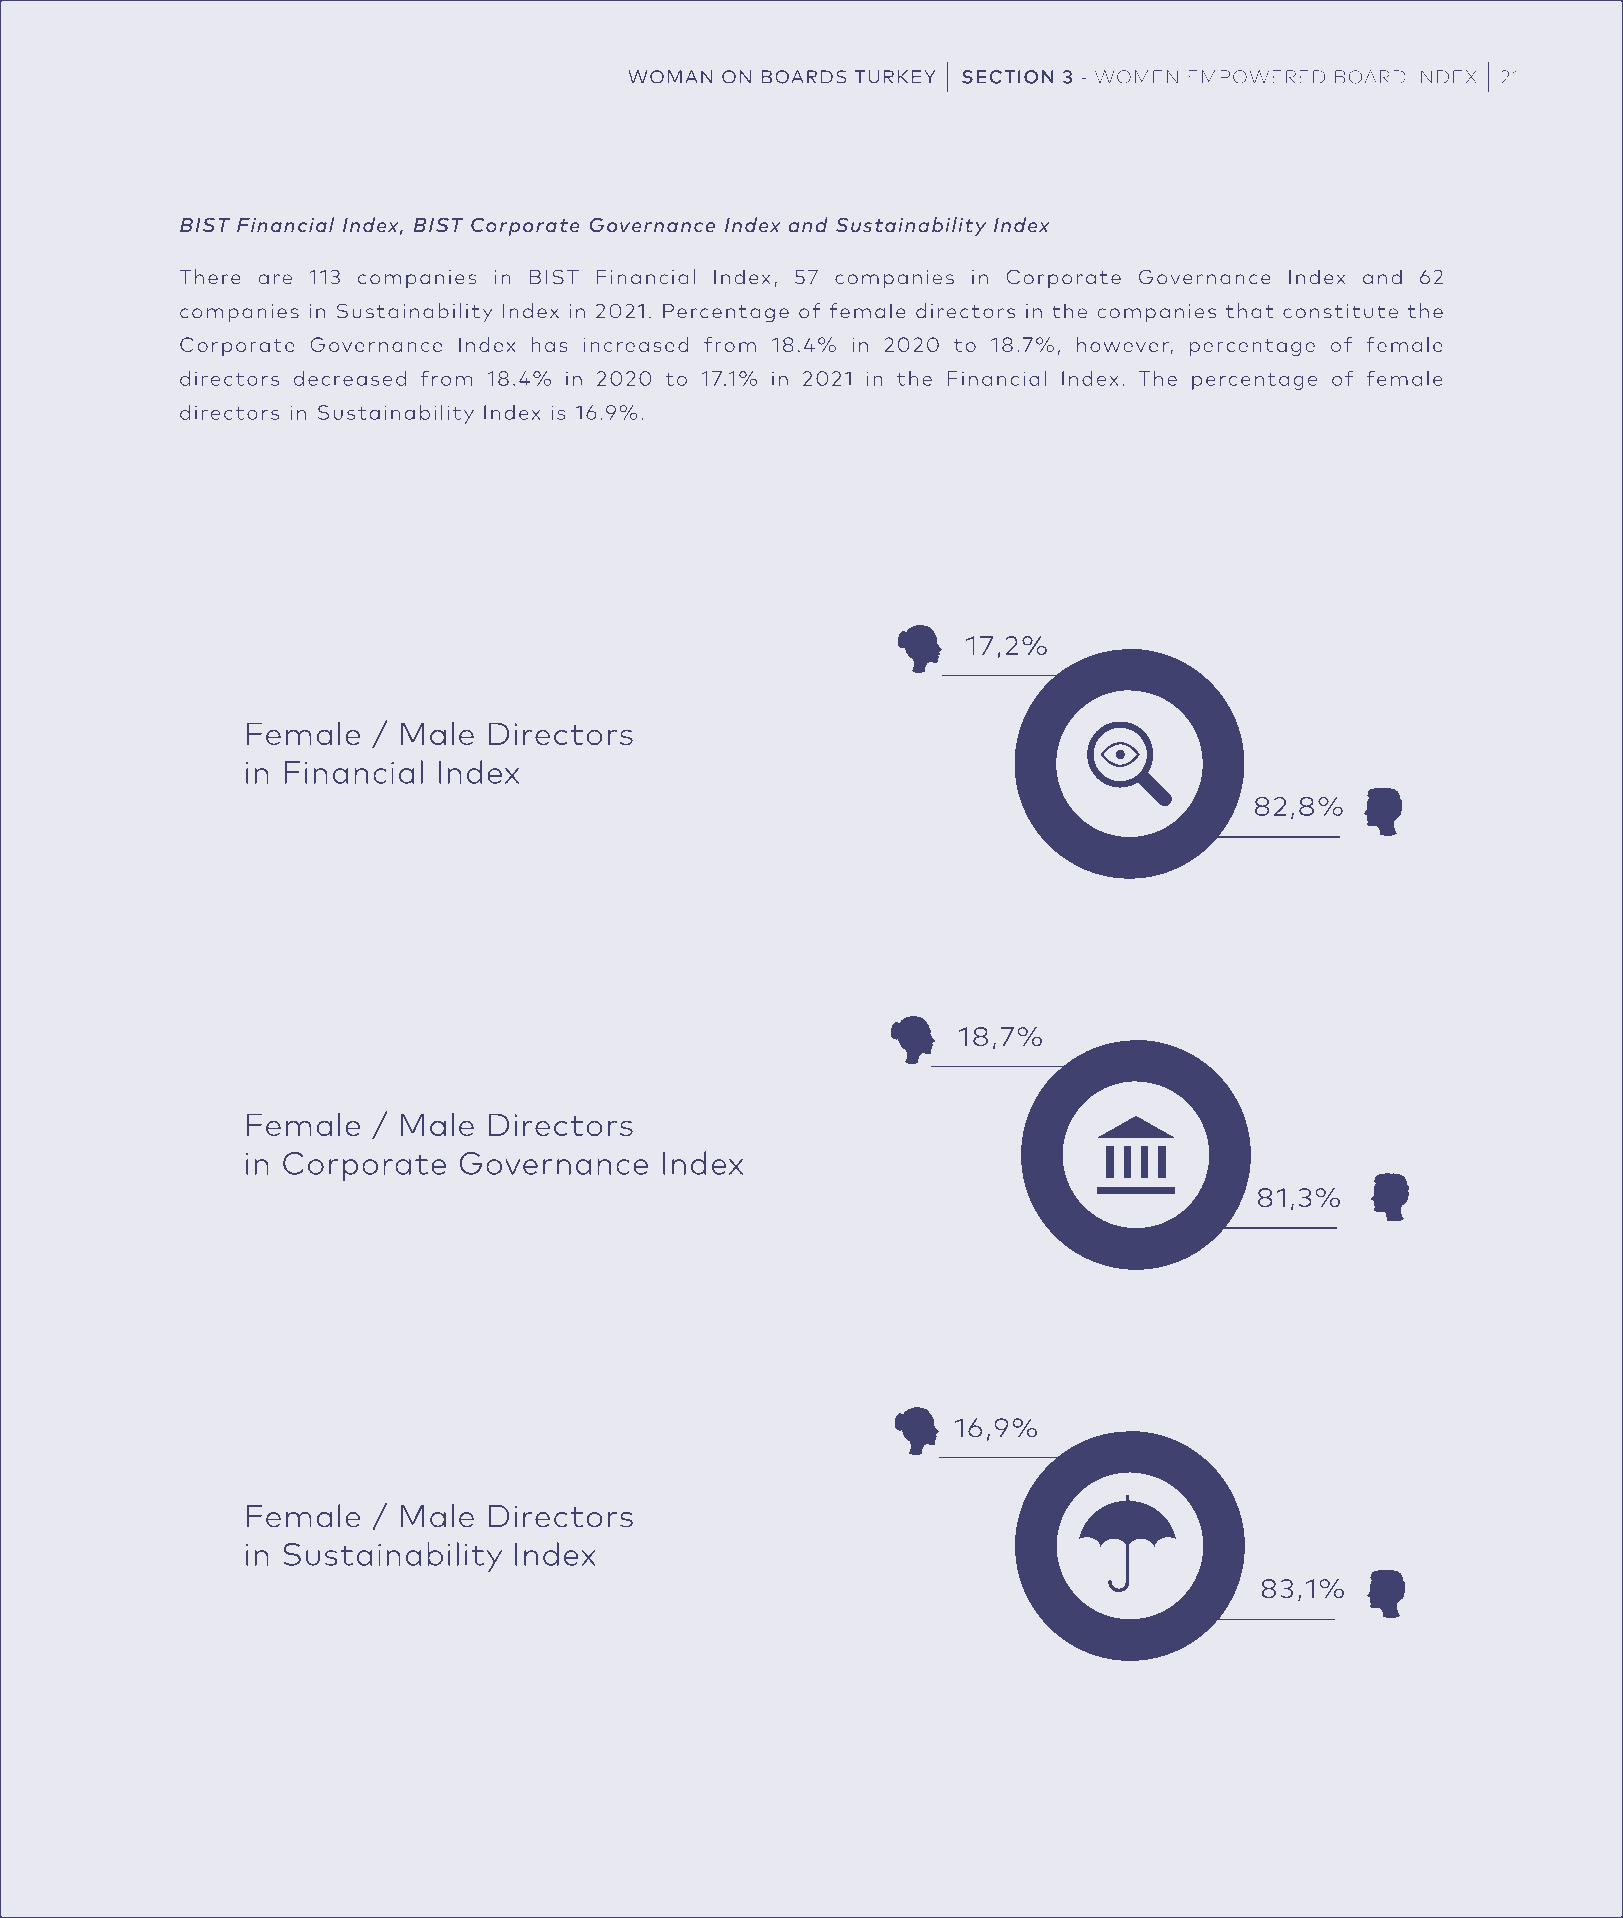 The height and width of the screenshot is (1918, 1623). Describe the element at coordinates (1136, 77) in the screenshot. I see `WOMEN` at that location.
